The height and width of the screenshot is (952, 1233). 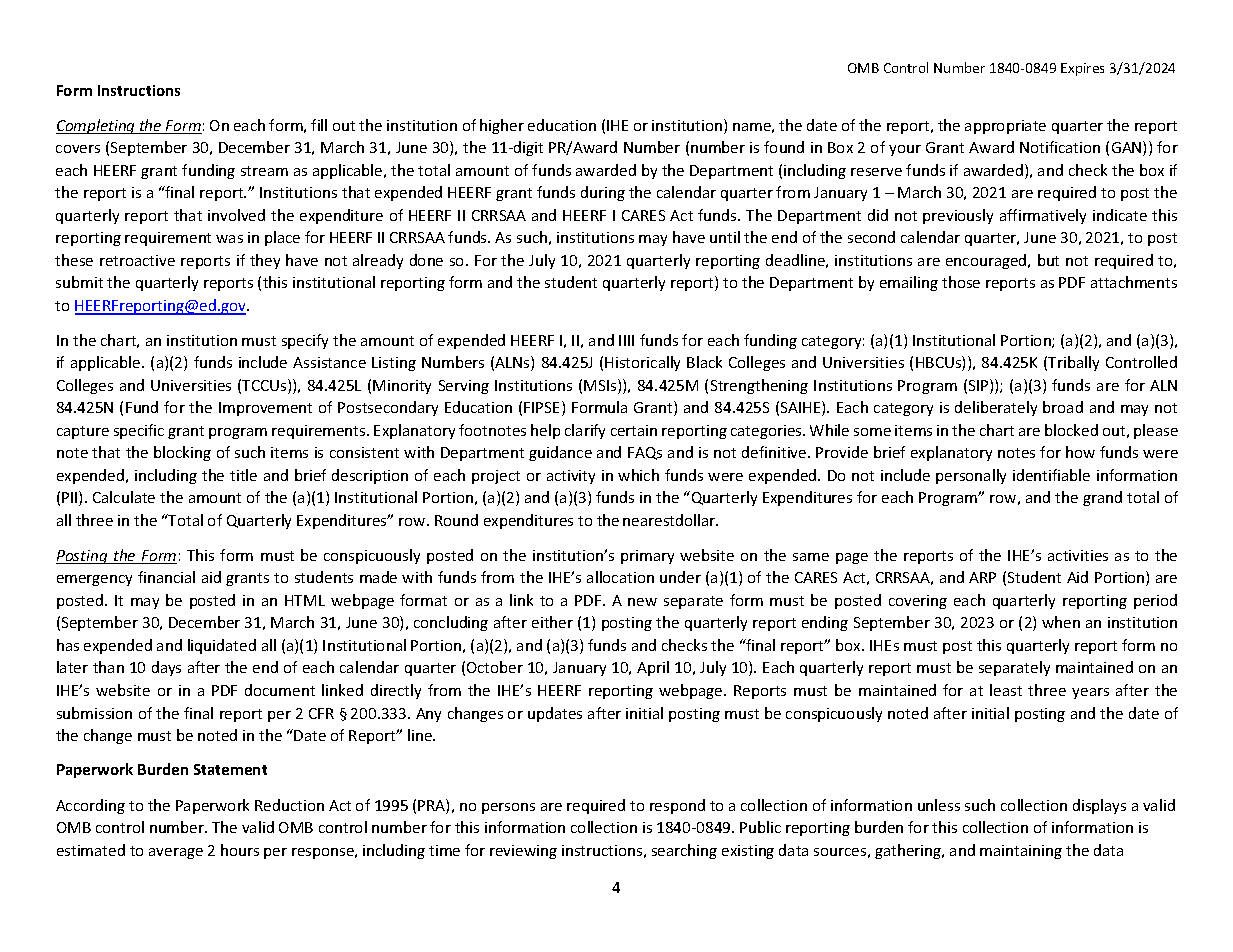 What do you see at coordinates (677, 806) in the screenshot?
I see `respond` at bounding box center [677, 806].
